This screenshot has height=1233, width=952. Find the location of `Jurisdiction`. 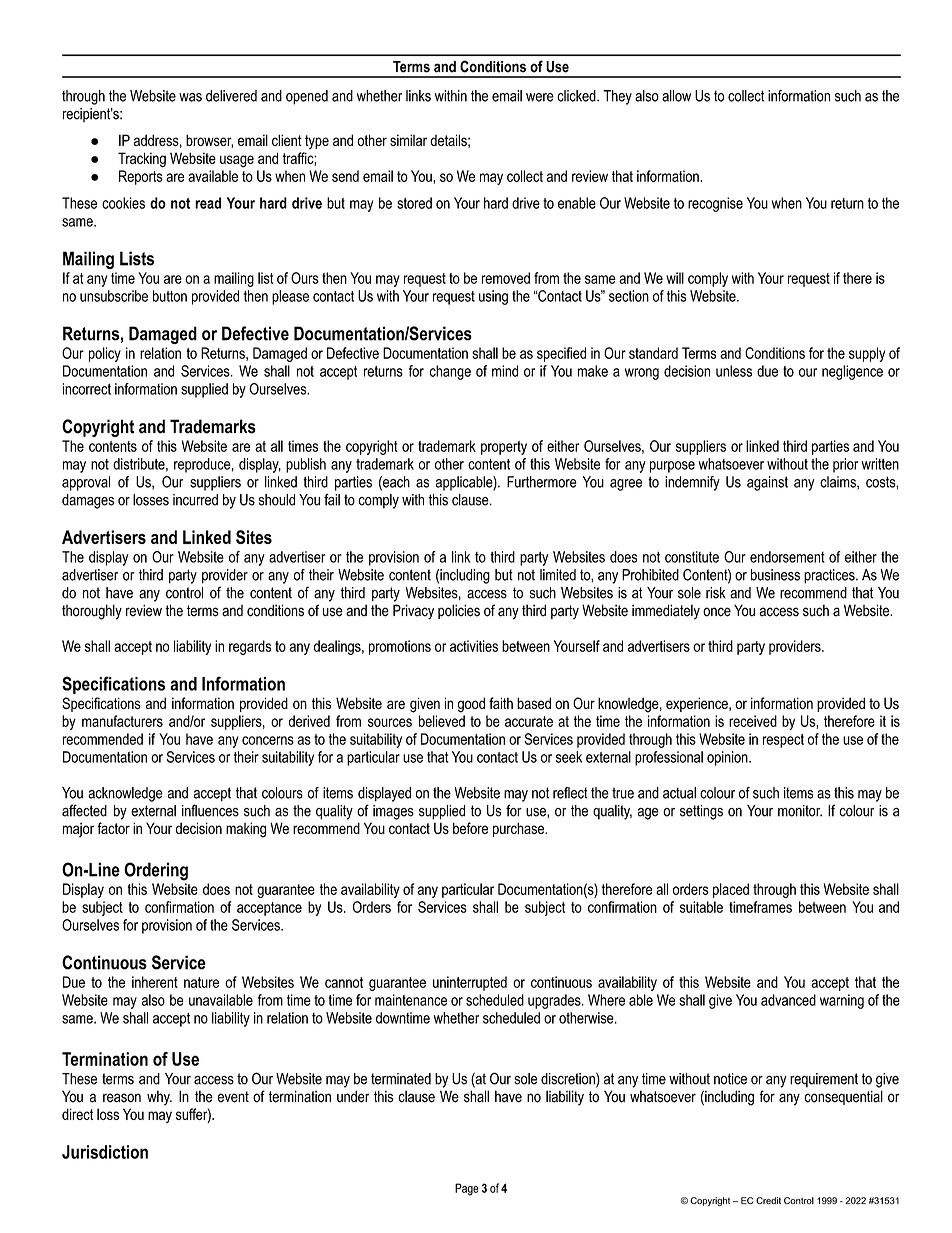

Jurisdiction is located at coordinates (105, 1152).
